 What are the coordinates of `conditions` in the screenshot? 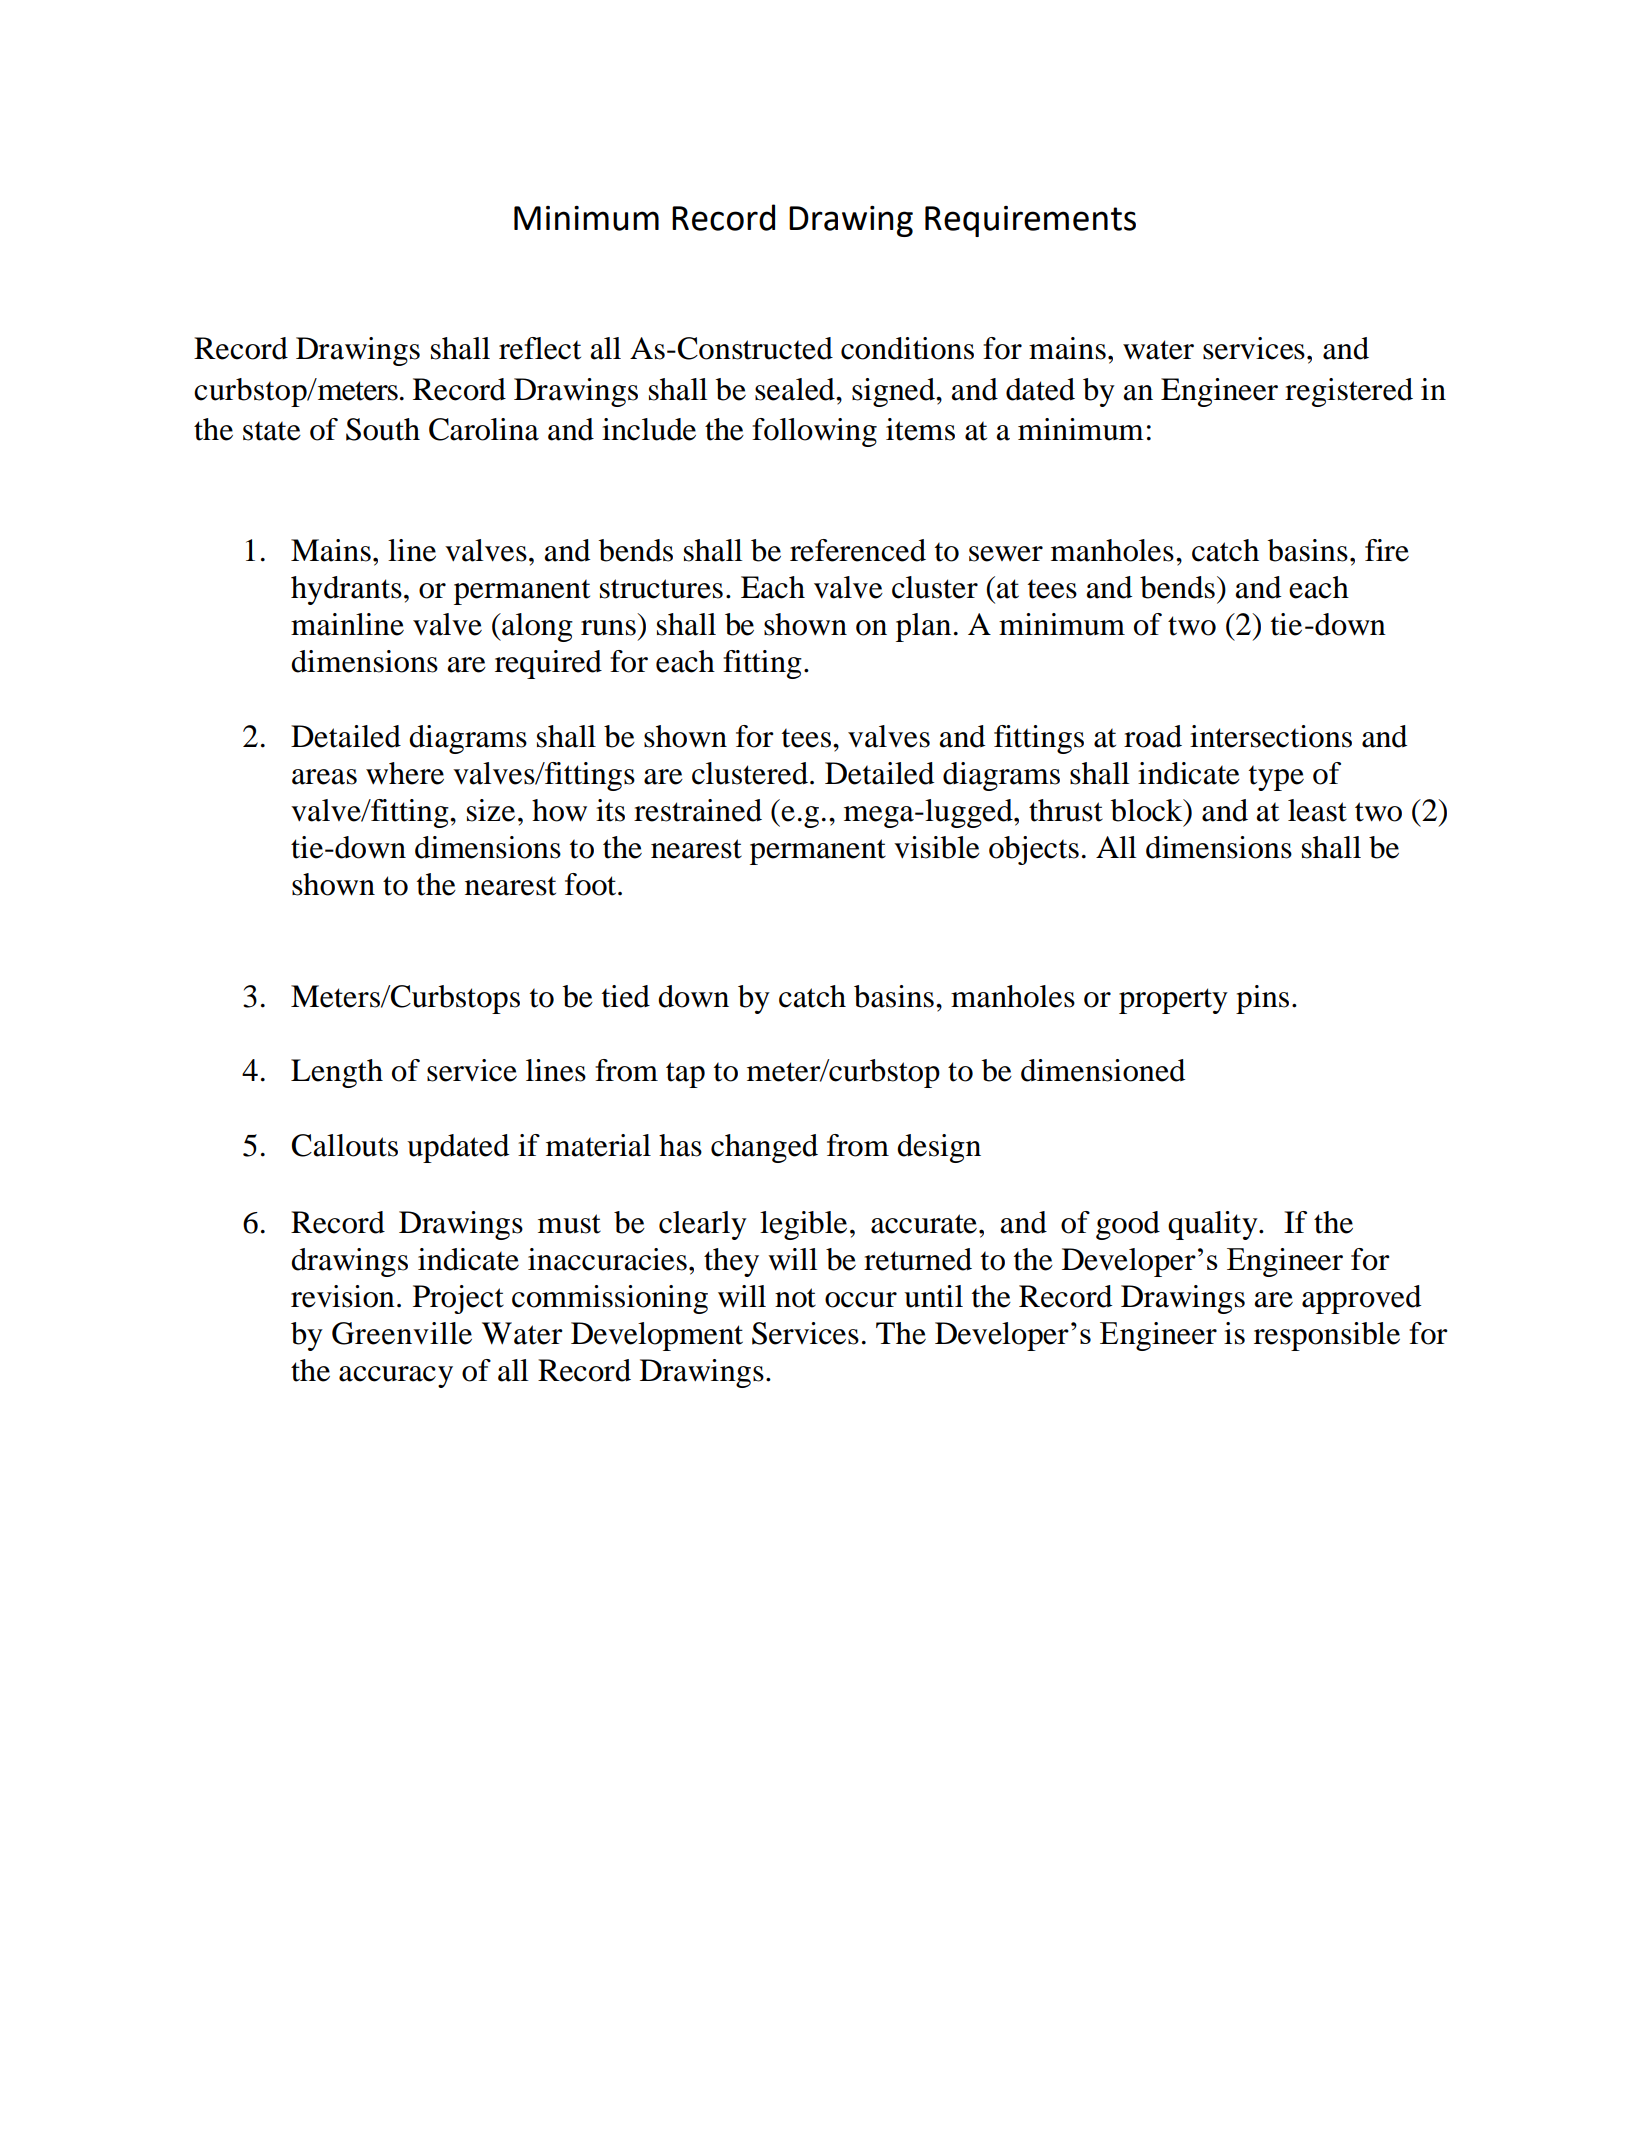 It's located at (907, 348).
